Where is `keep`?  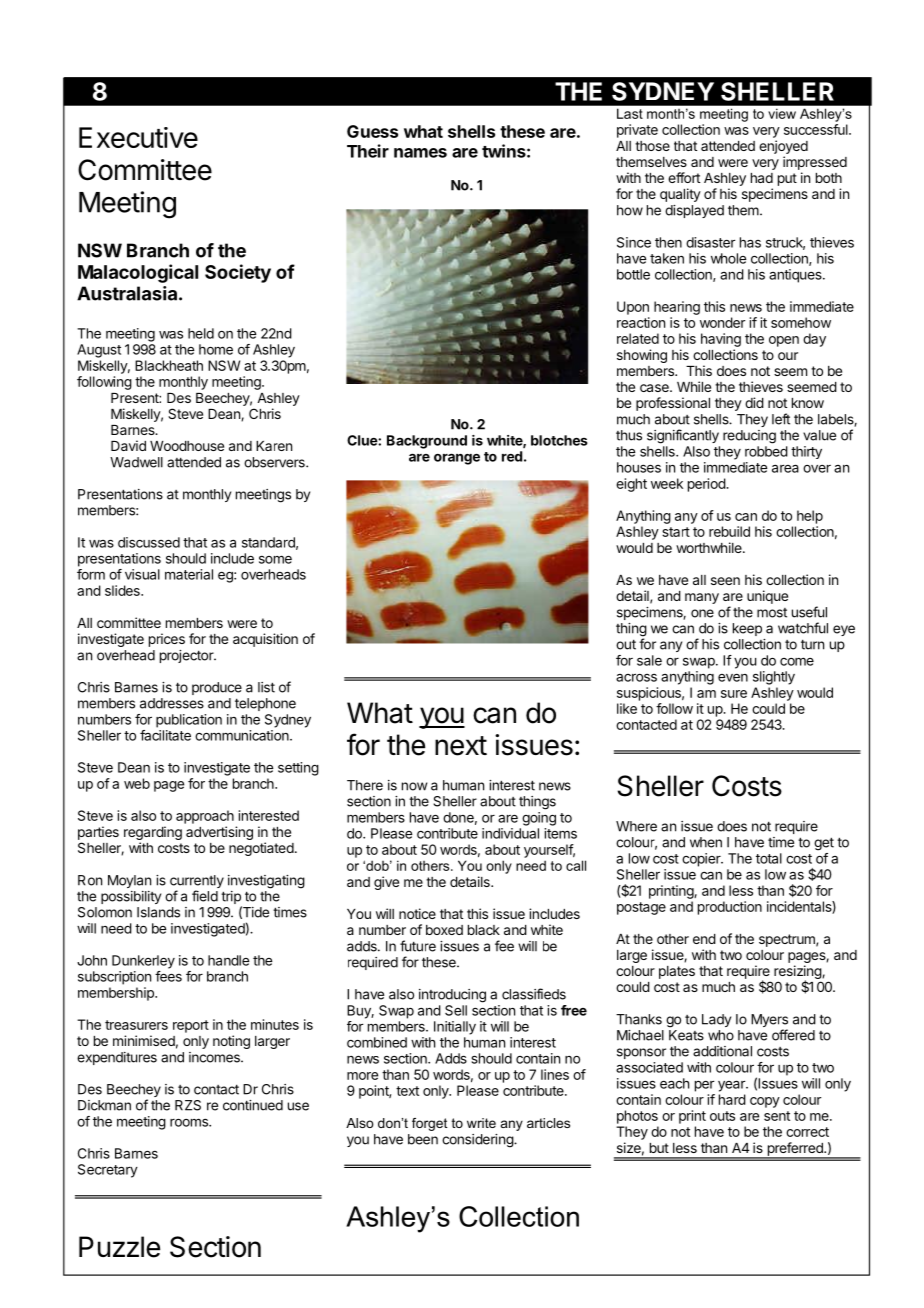 keep is located at coordinates (747, 629).
